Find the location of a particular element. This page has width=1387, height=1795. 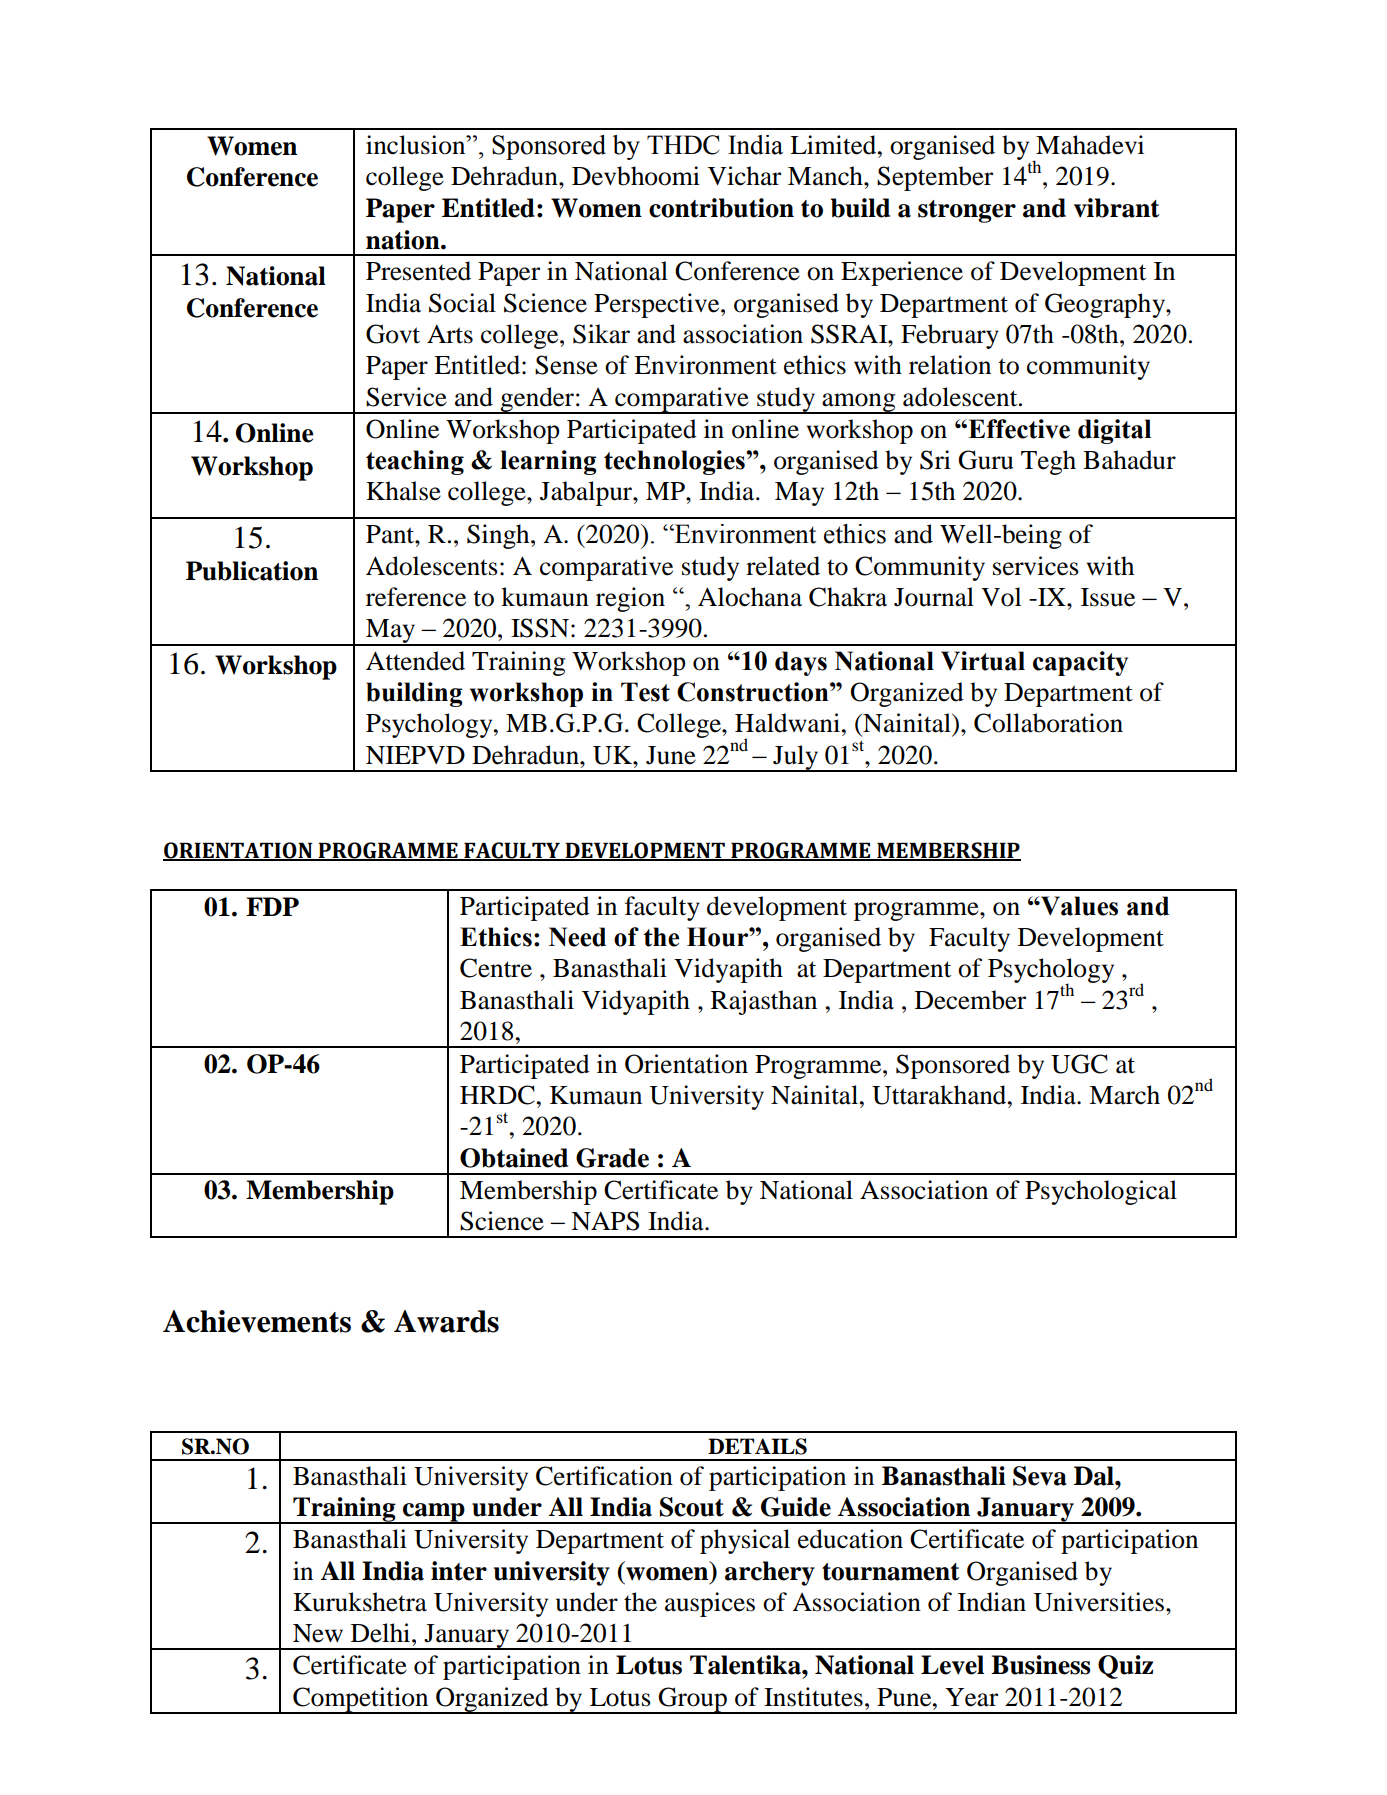

stronger is located at coordinates (967, 211).
